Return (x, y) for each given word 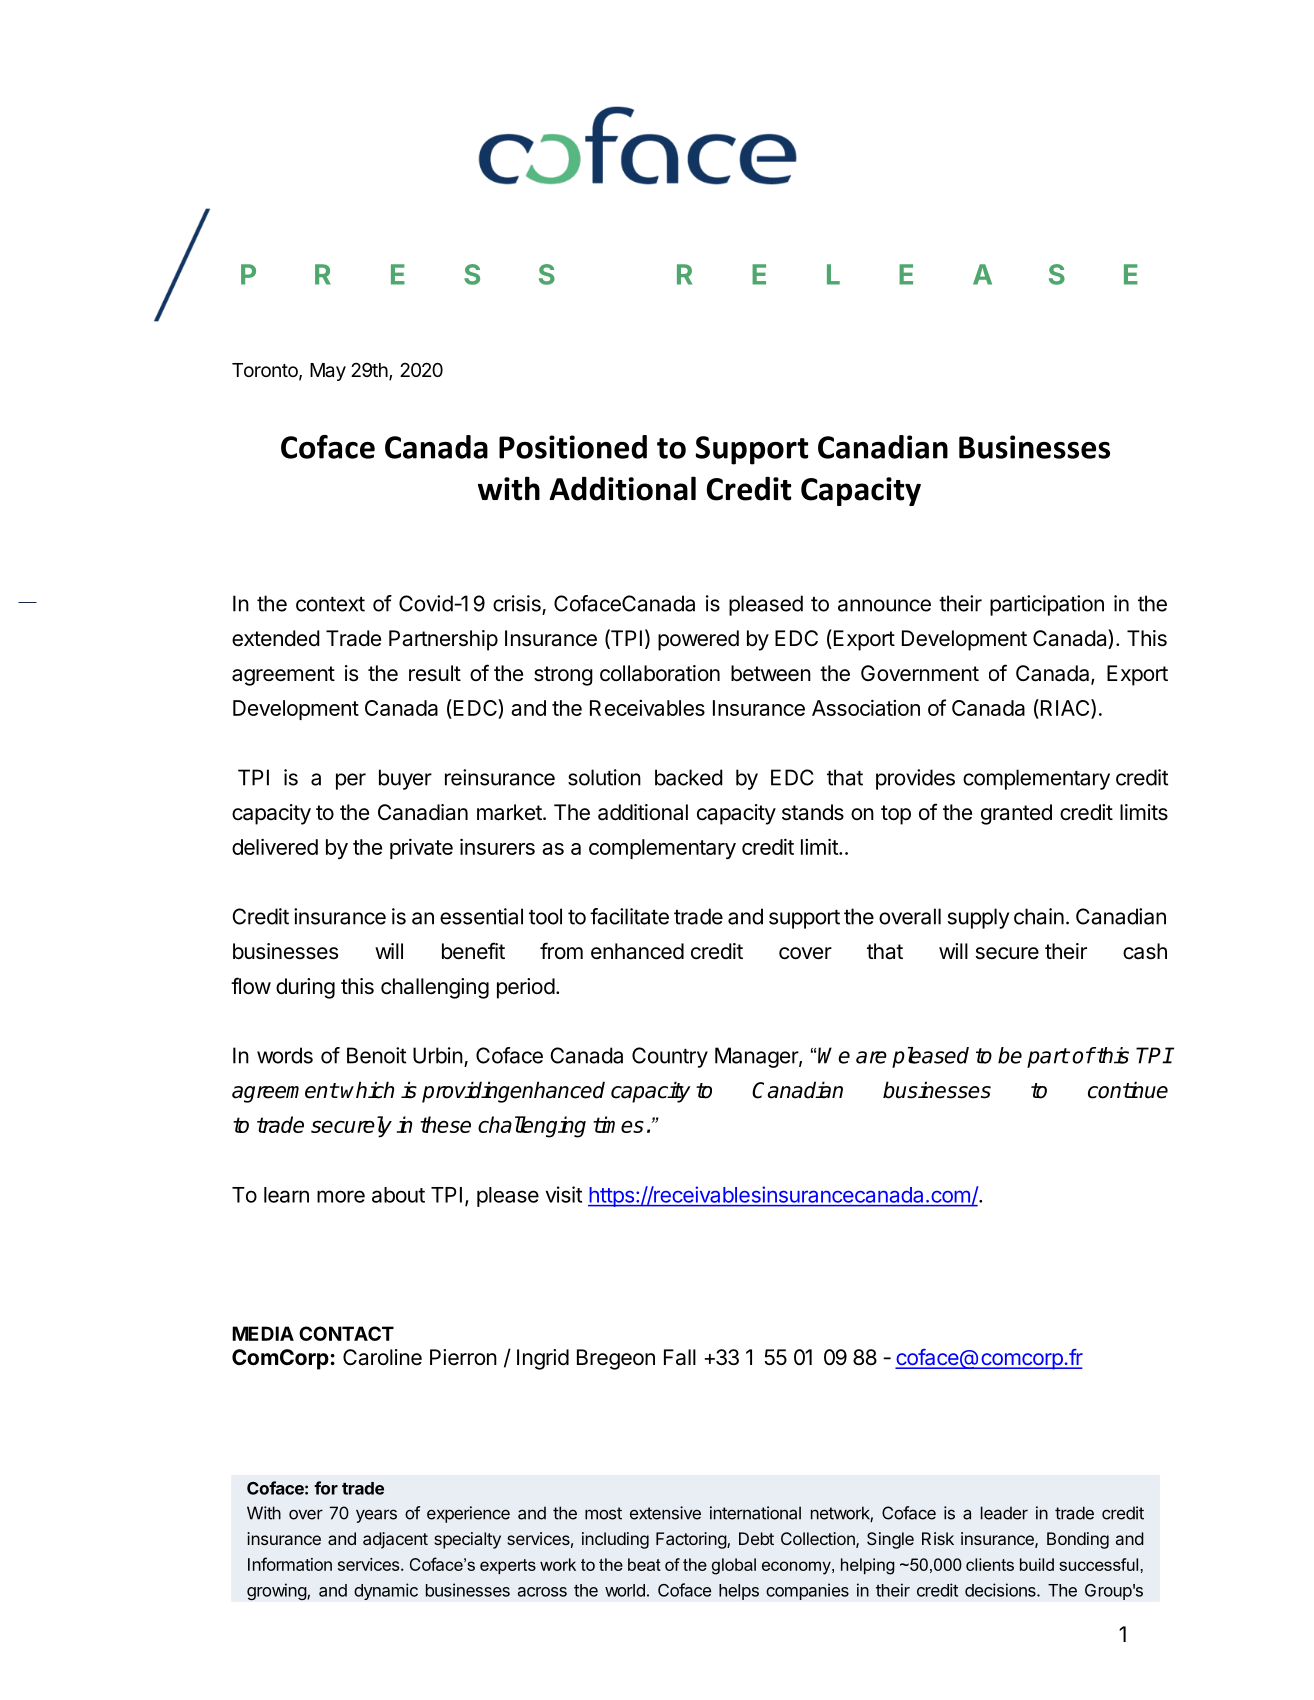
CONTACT (346, 1333)
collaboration (660, 673)
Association (866, 707)
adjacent (395, 1540)
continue (1128, 1090)
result (435, 673)
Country (670, 1057)
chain (1039, 916)
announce (884, 605)
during (305, 988)
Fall (680, 1357)
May (328, 372)
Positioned (573, 447)
